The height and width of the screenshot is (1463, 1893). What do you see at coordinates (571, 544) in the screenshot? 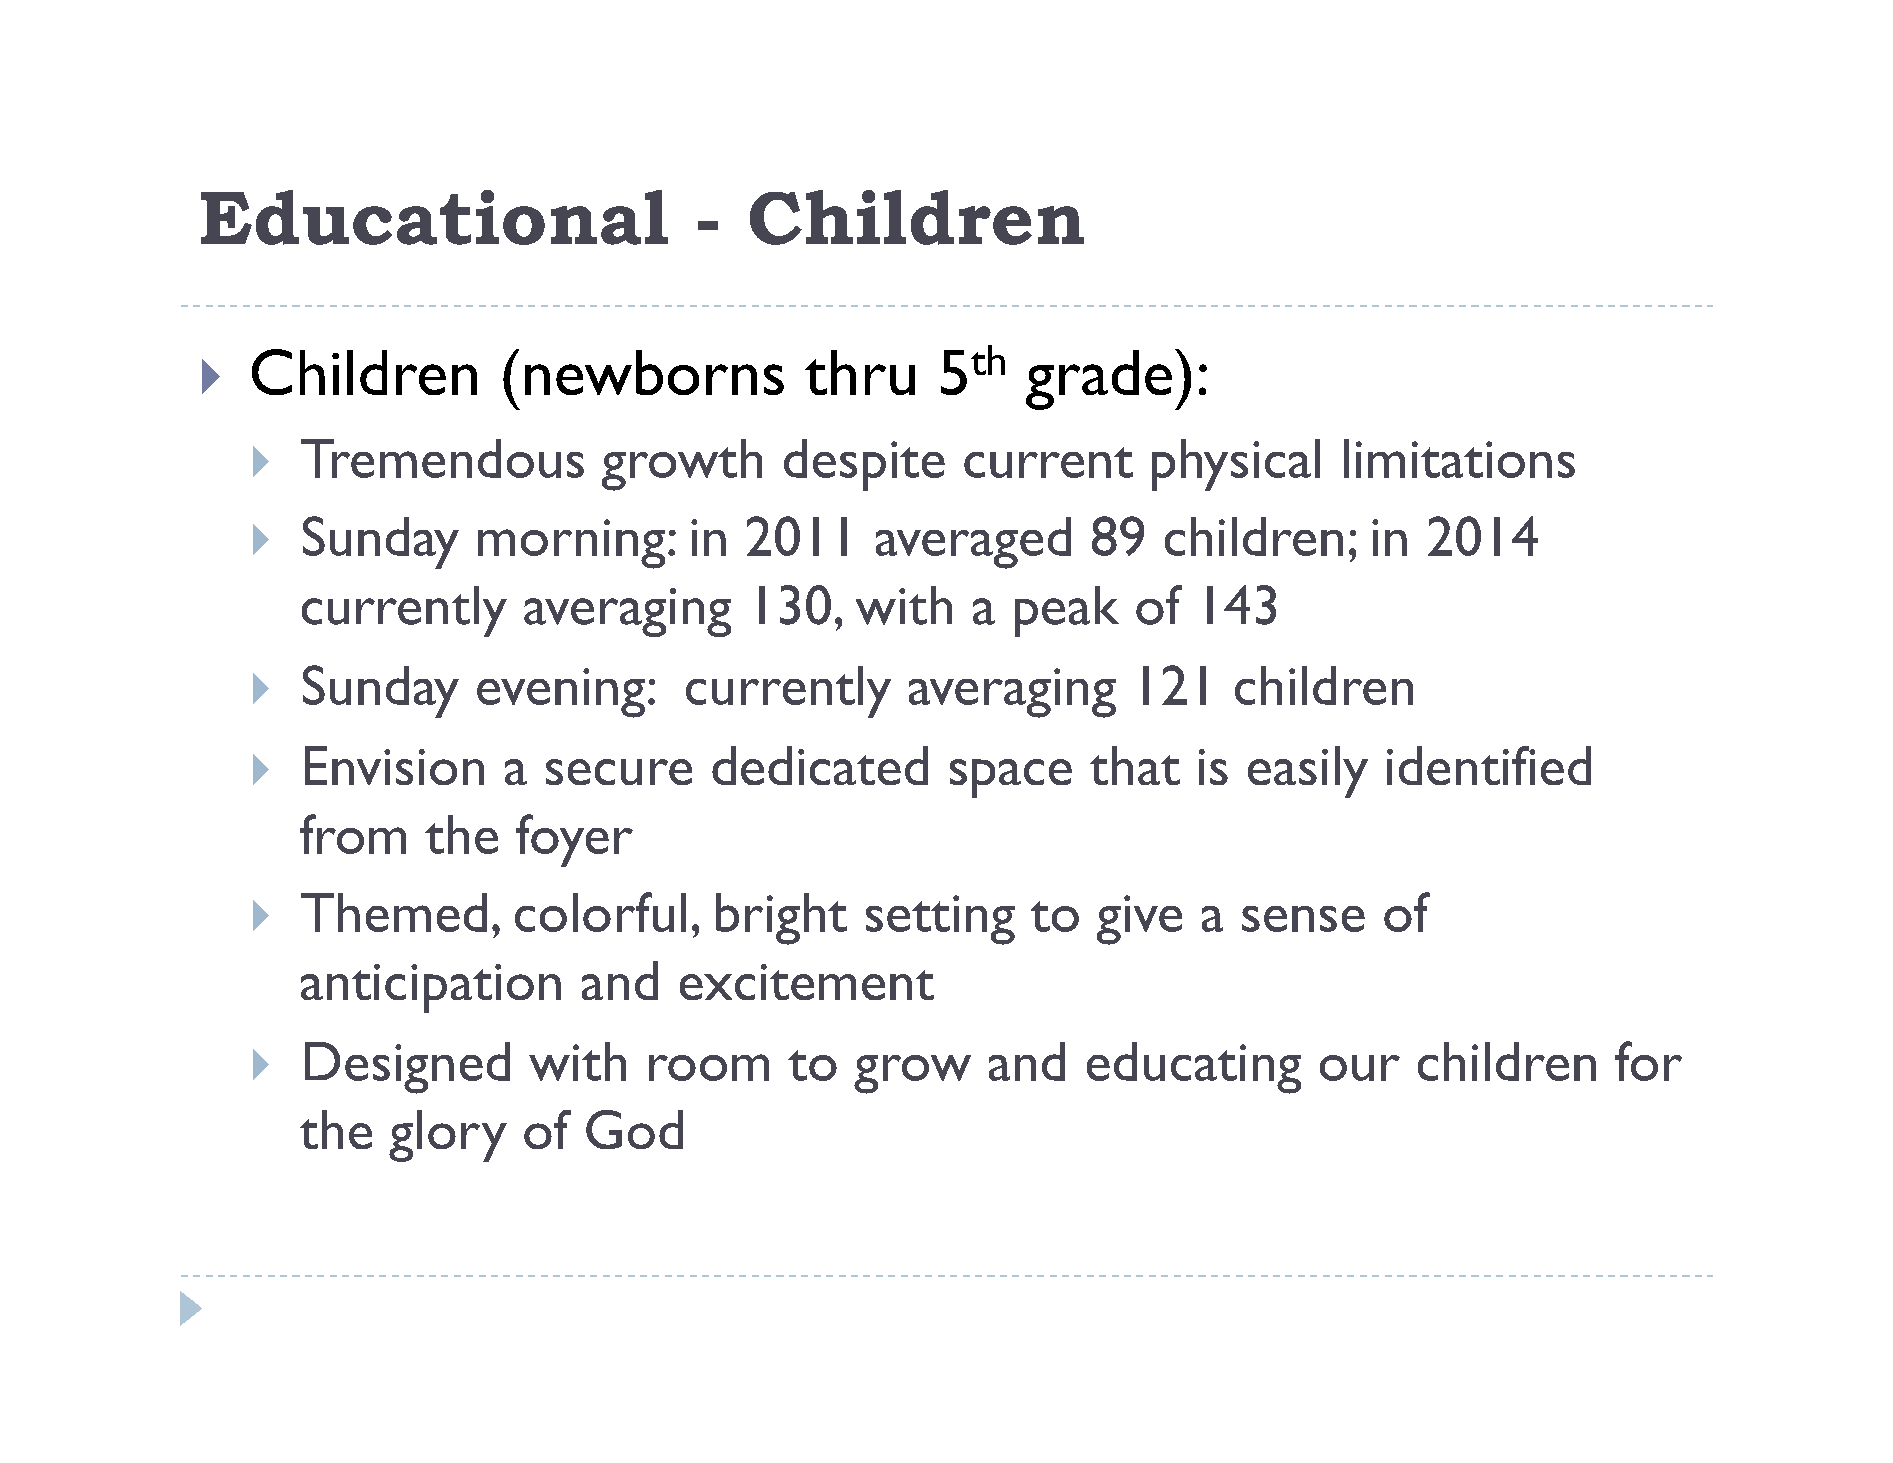
I see `morning` at bounding box center [571, 544].
